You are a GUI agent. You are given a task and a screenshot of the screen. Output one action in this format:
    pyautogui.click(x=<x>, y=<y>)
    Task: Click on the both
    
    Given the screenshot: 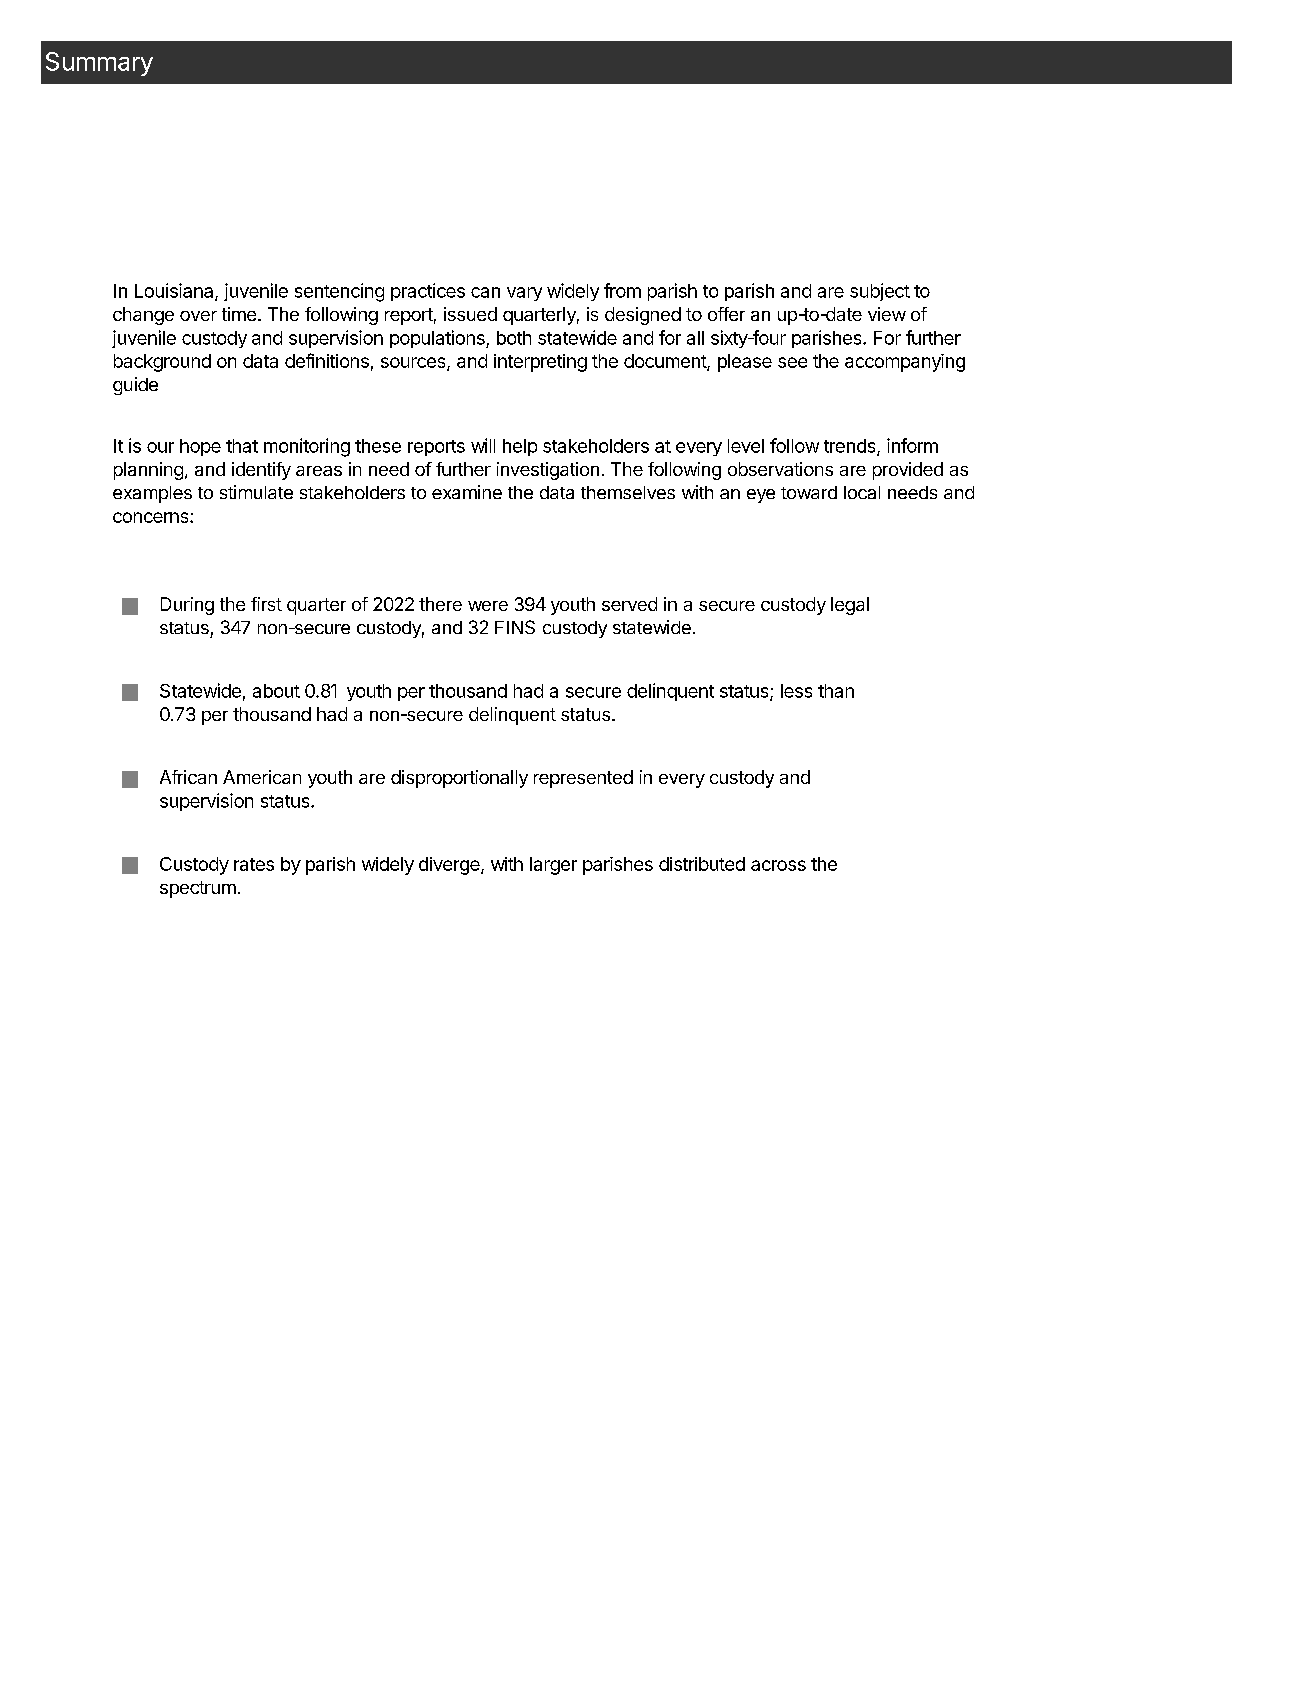 What is the action you would take?
    pyautogui.click(x=514, y=338)
